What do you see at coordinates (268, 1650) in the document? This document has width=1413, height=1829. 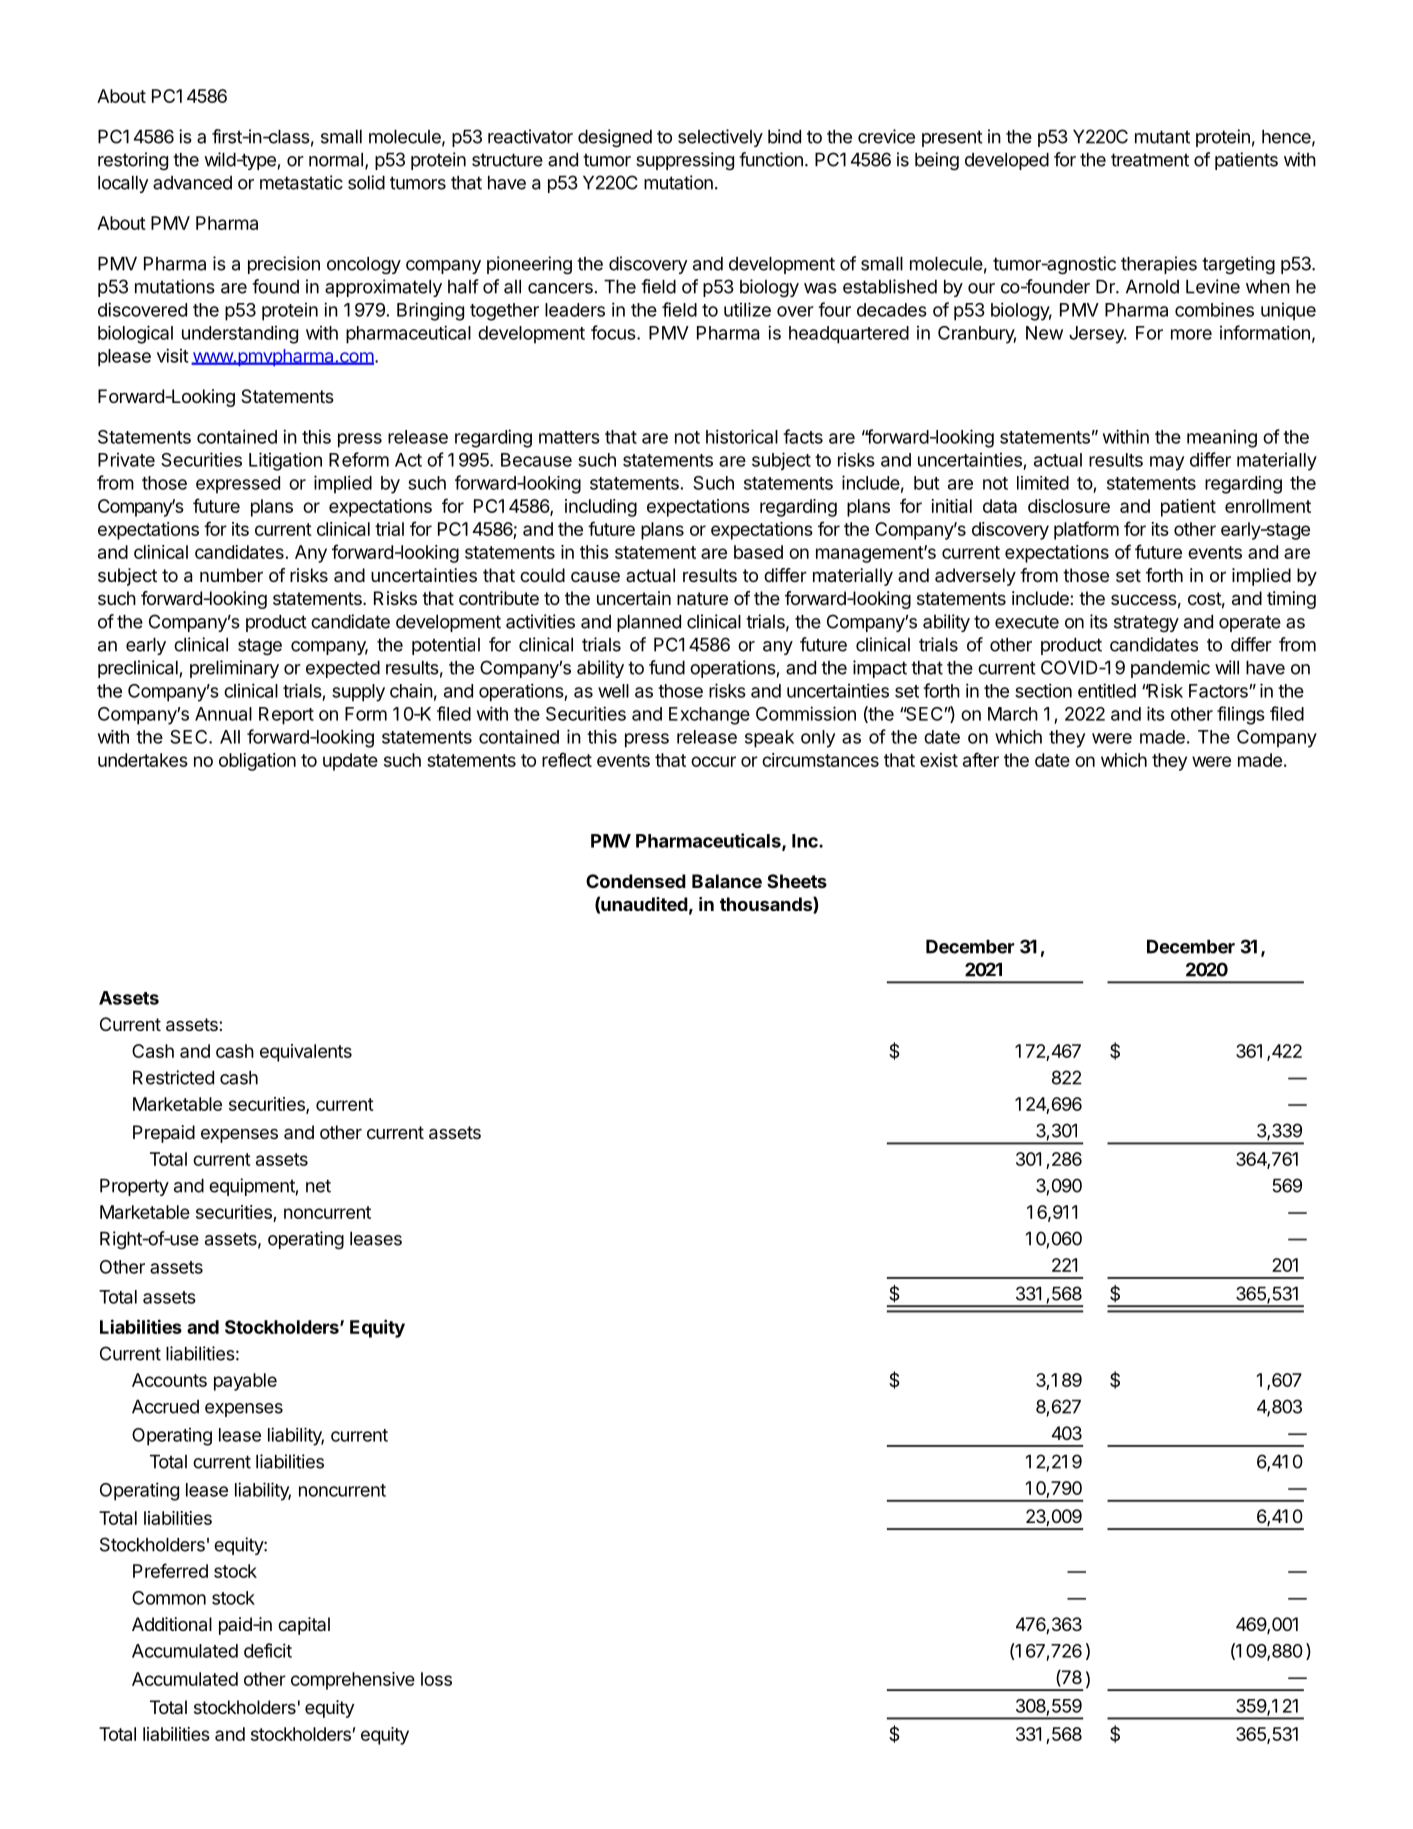 I see `deficit` at bounding box center [268, 1650].
